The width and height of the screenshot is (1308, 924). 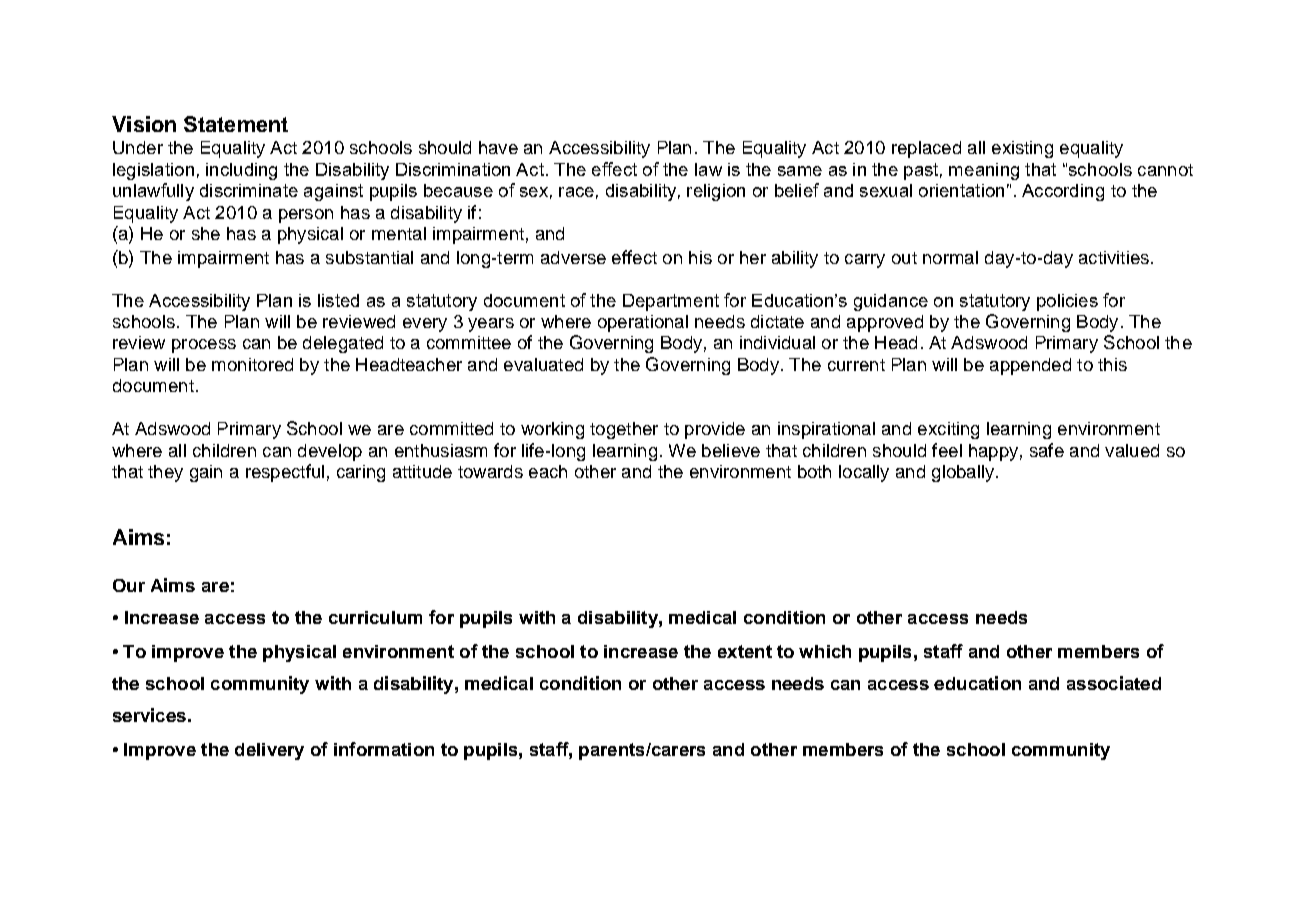 I want to click on together, so click(x=624, y=430).
